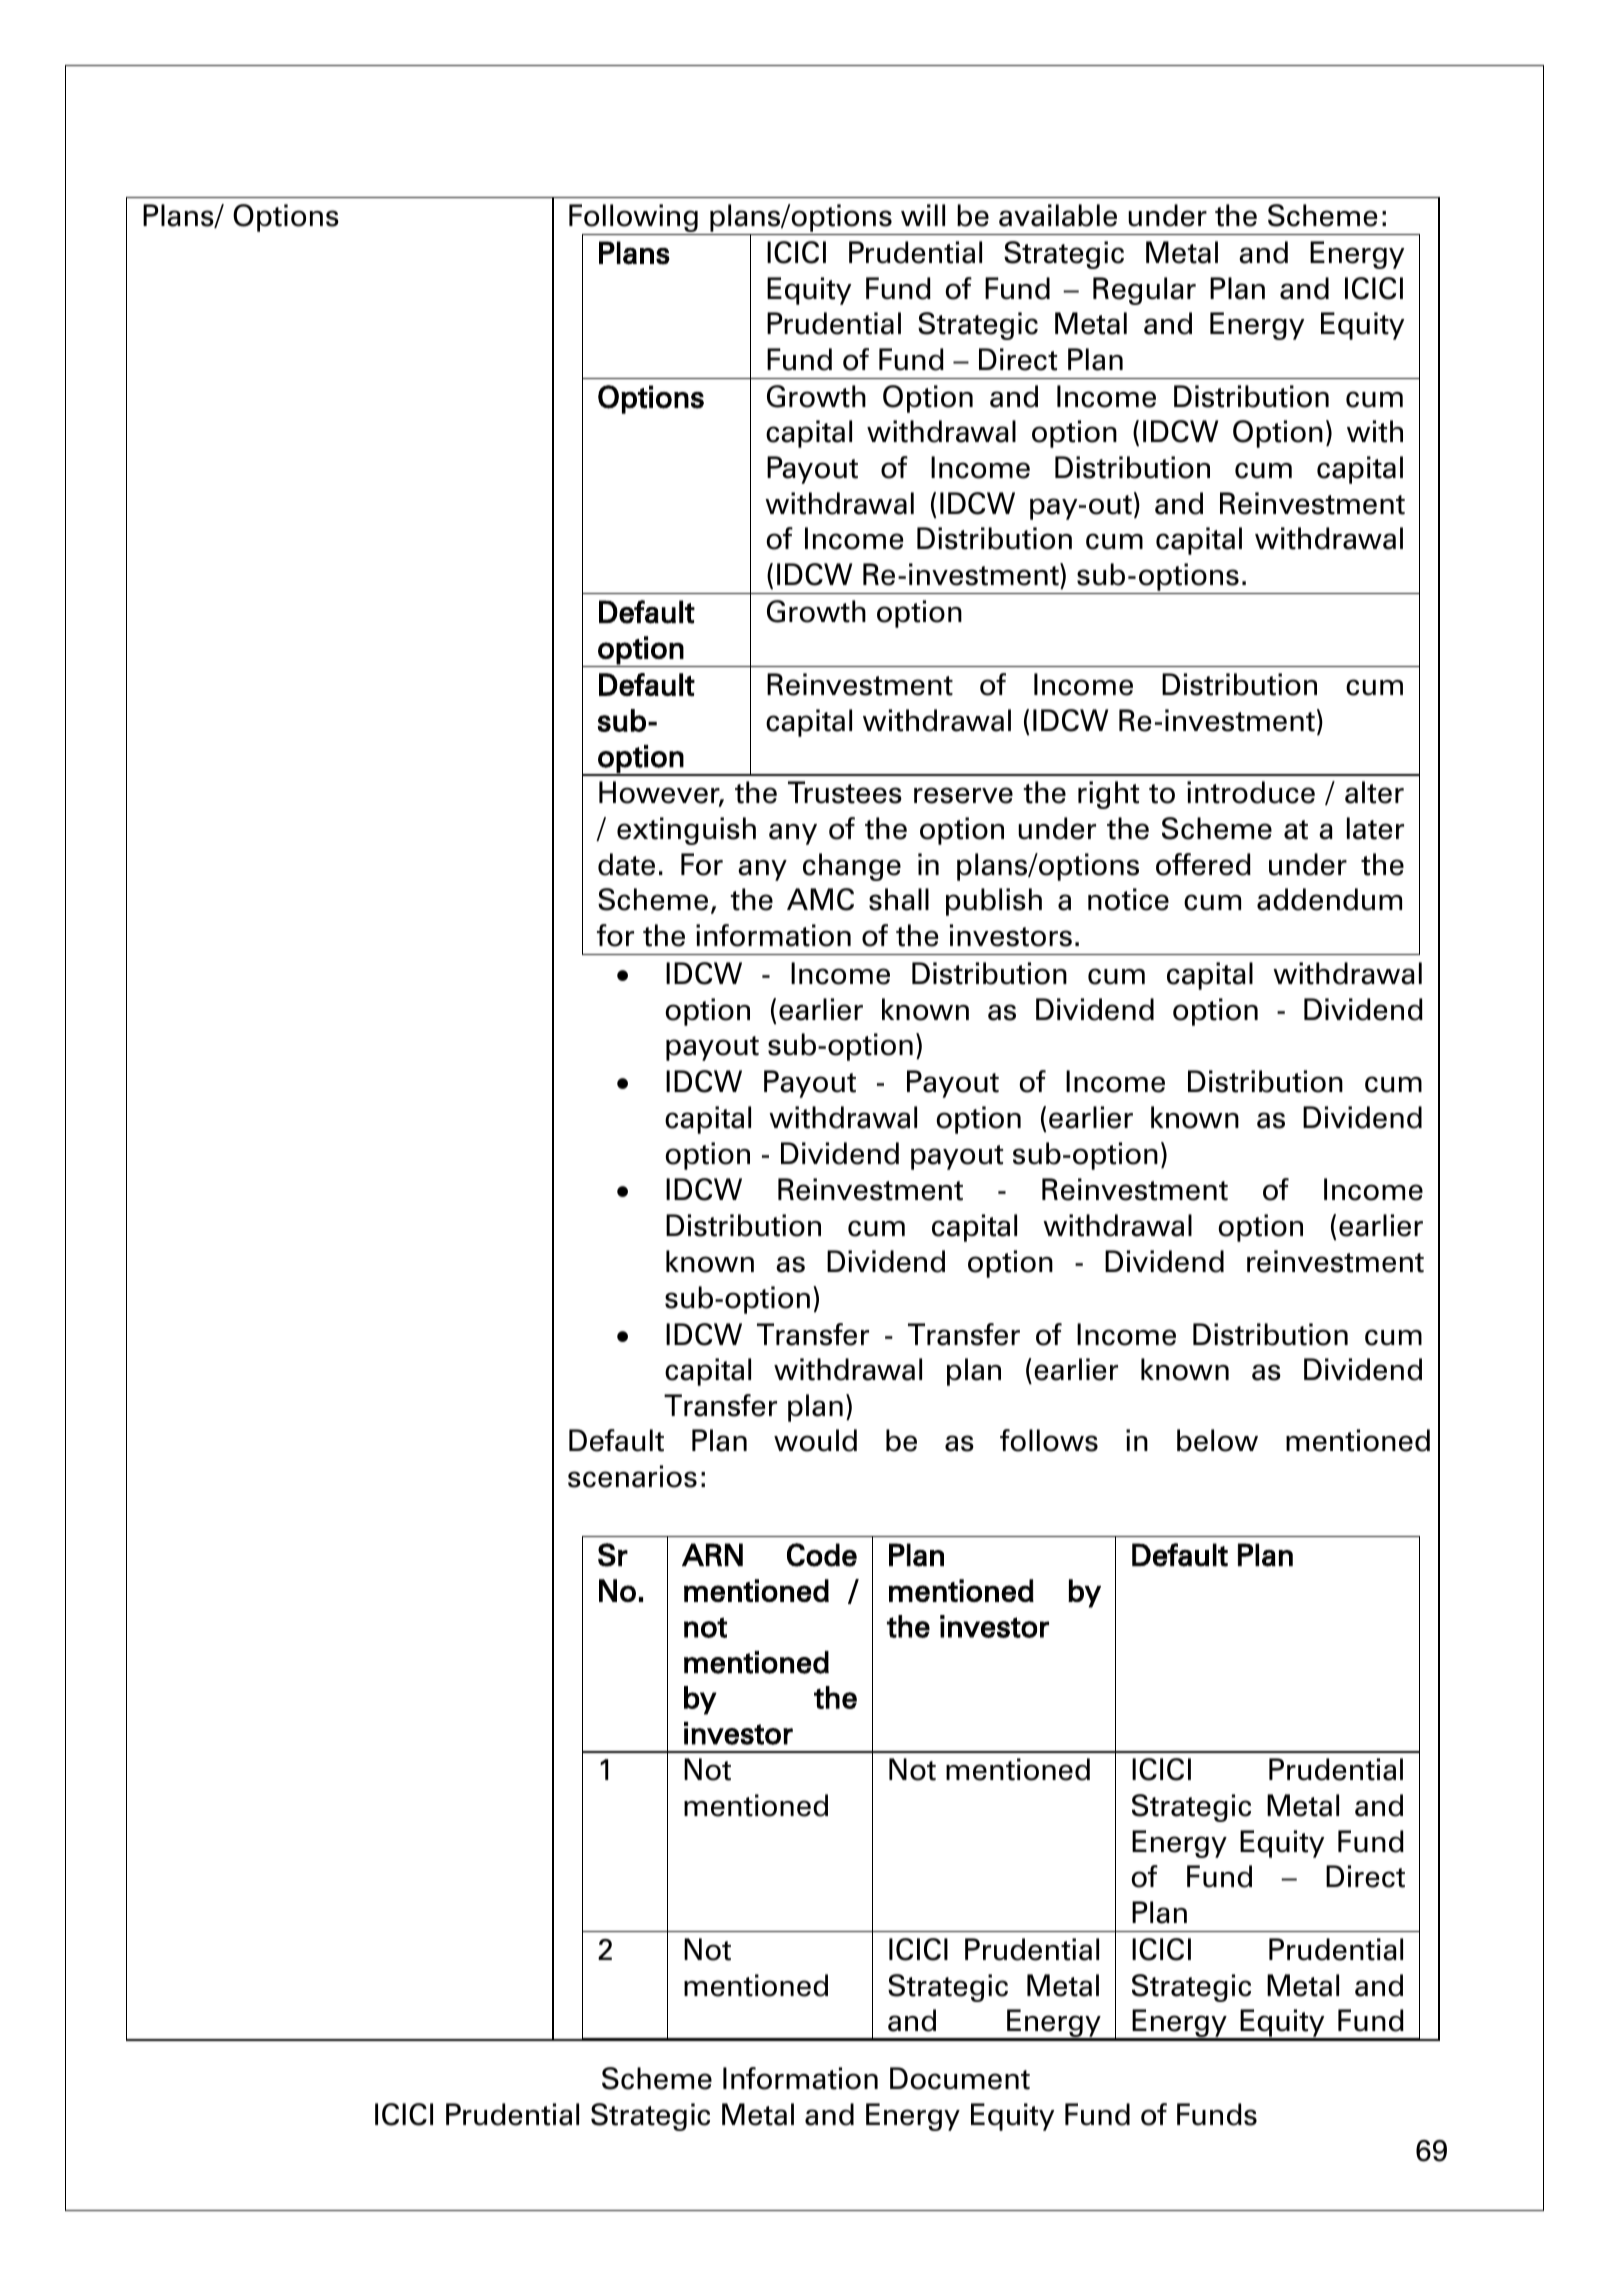 This image has height=2276, width=1609. What do you see at coordinates (1217, 1440) in the image?
I see `below` at bounding box center [1217, 1440].
